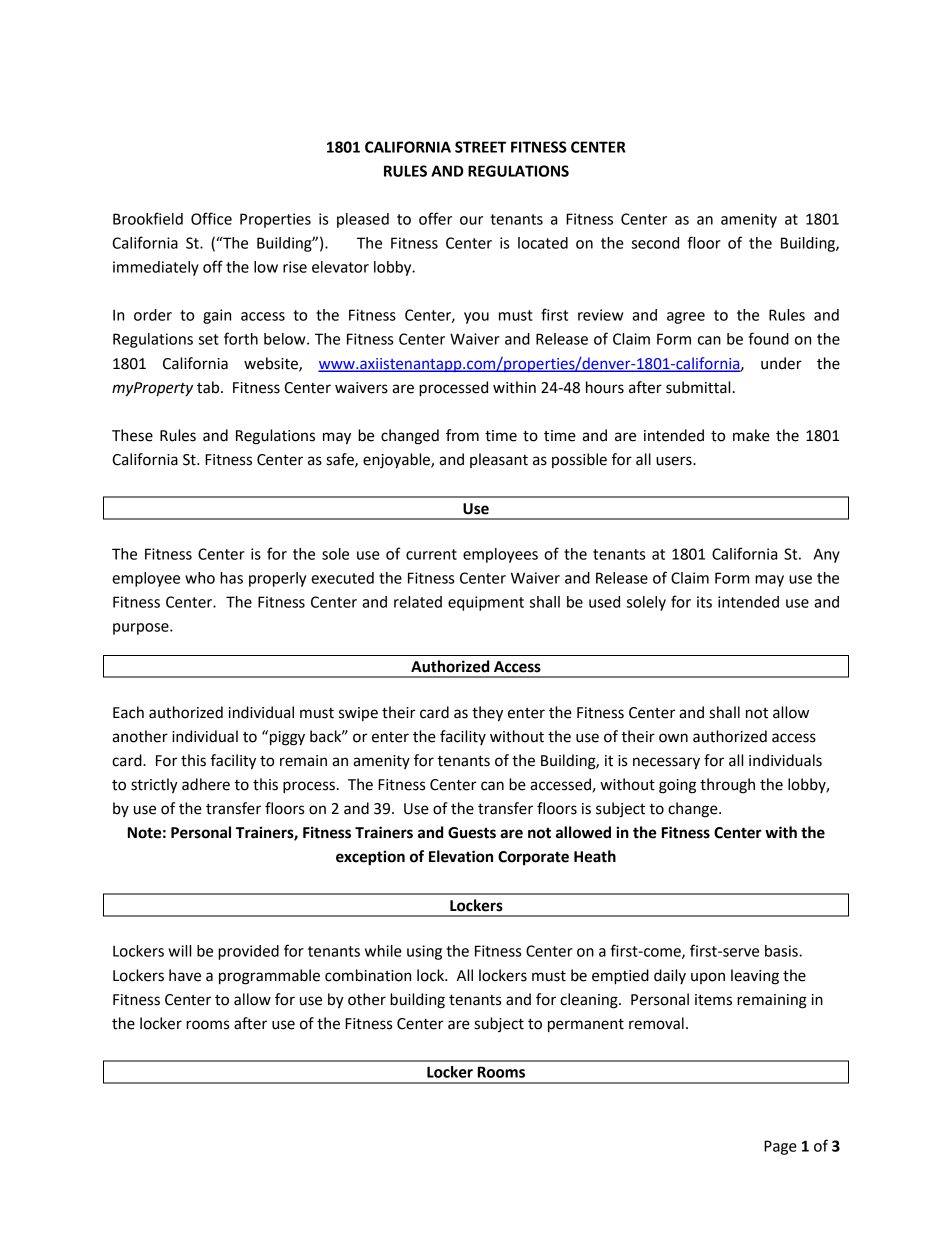  What do you see at coordinates (461, 856) in the screenshot?
I see `Elevation` at bounding box center [461, 856].
